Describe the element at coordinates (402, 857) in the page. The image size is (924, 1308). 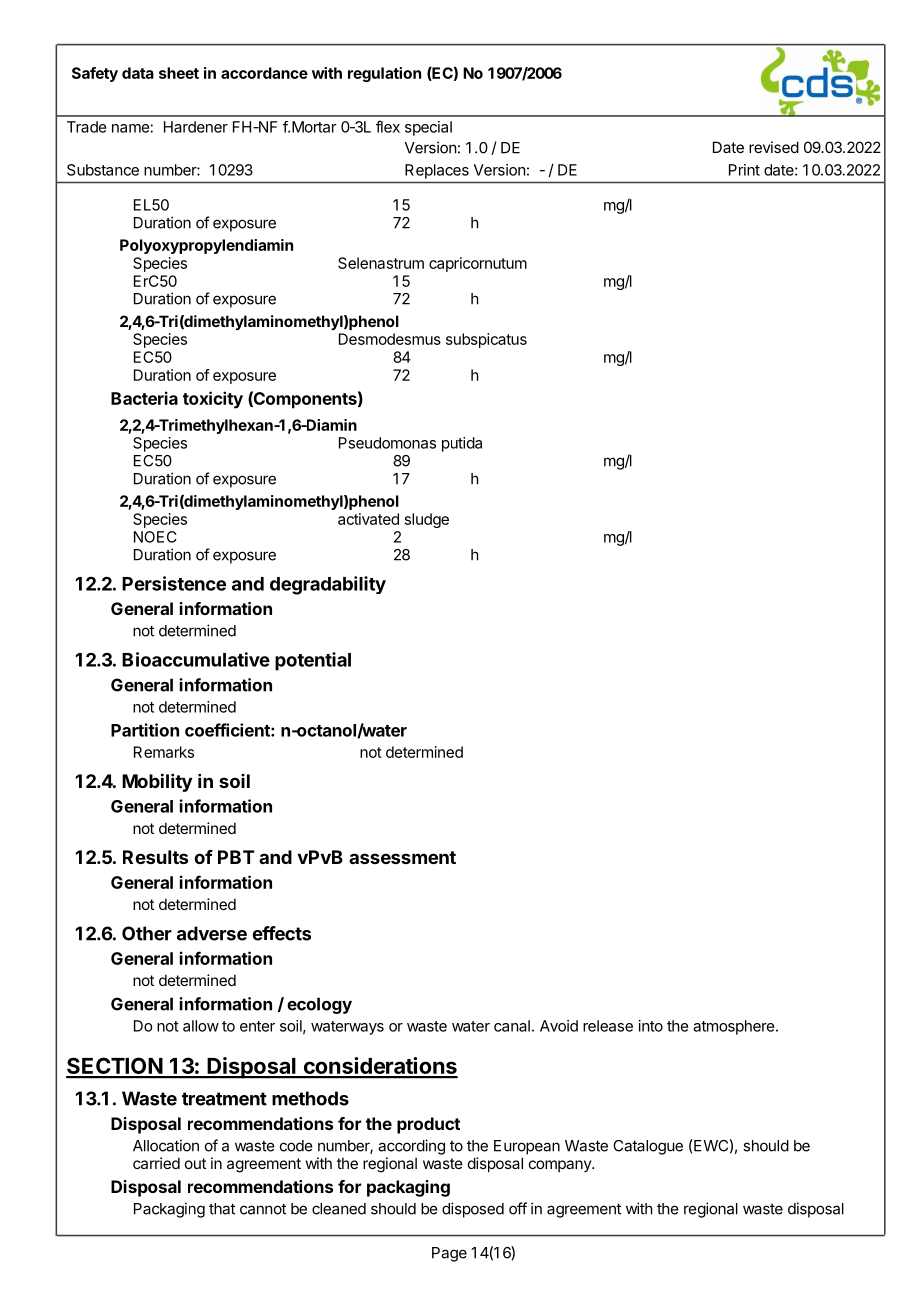
I see `assessment` at that location.
